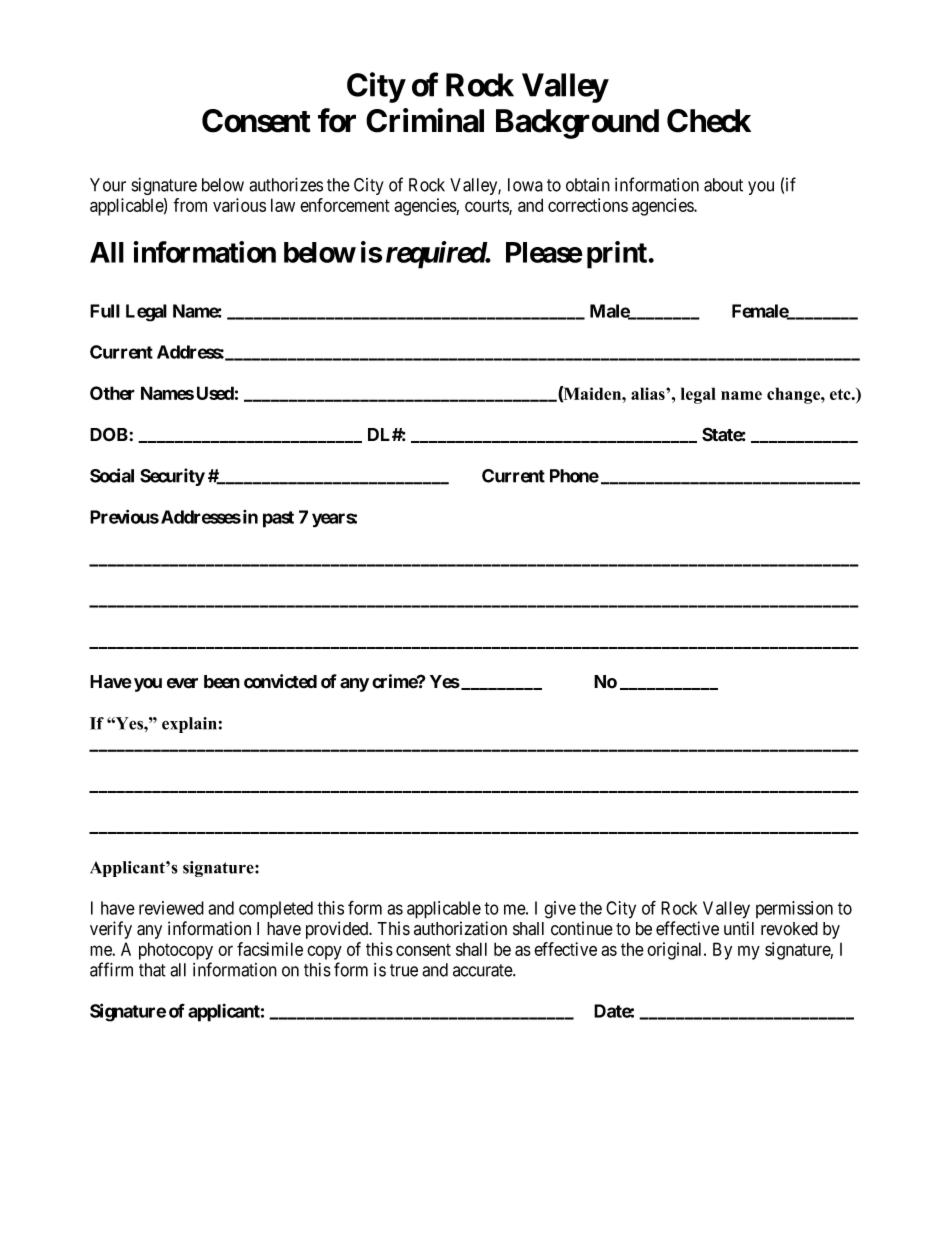 Image resolution: width=952 pixels, height=1233 pixels. I want to click on alias, so click(649, 393).
